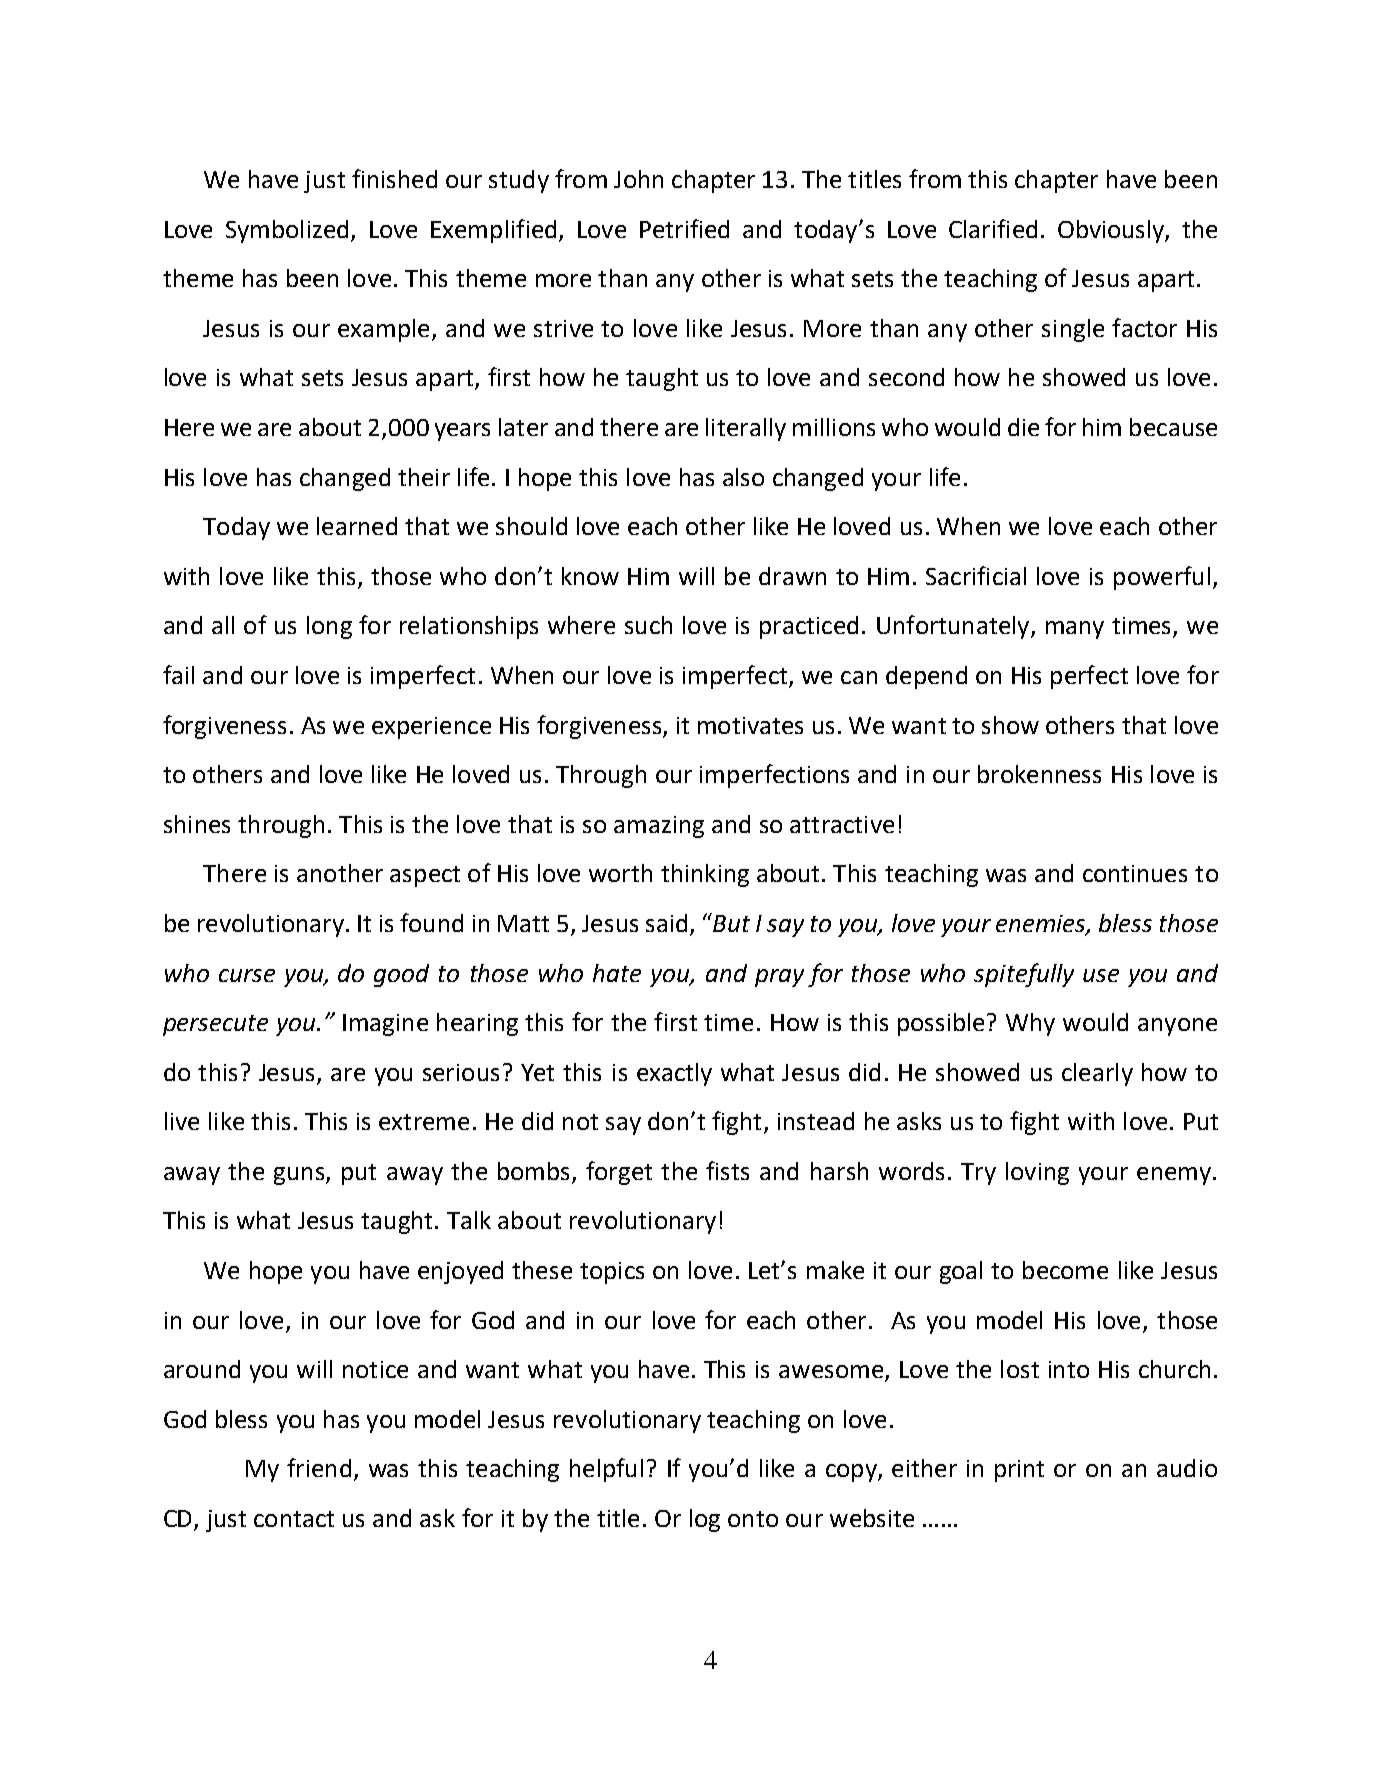  Describe the element at coordinates (197, 824) in the image. I see `shines` at that location.
